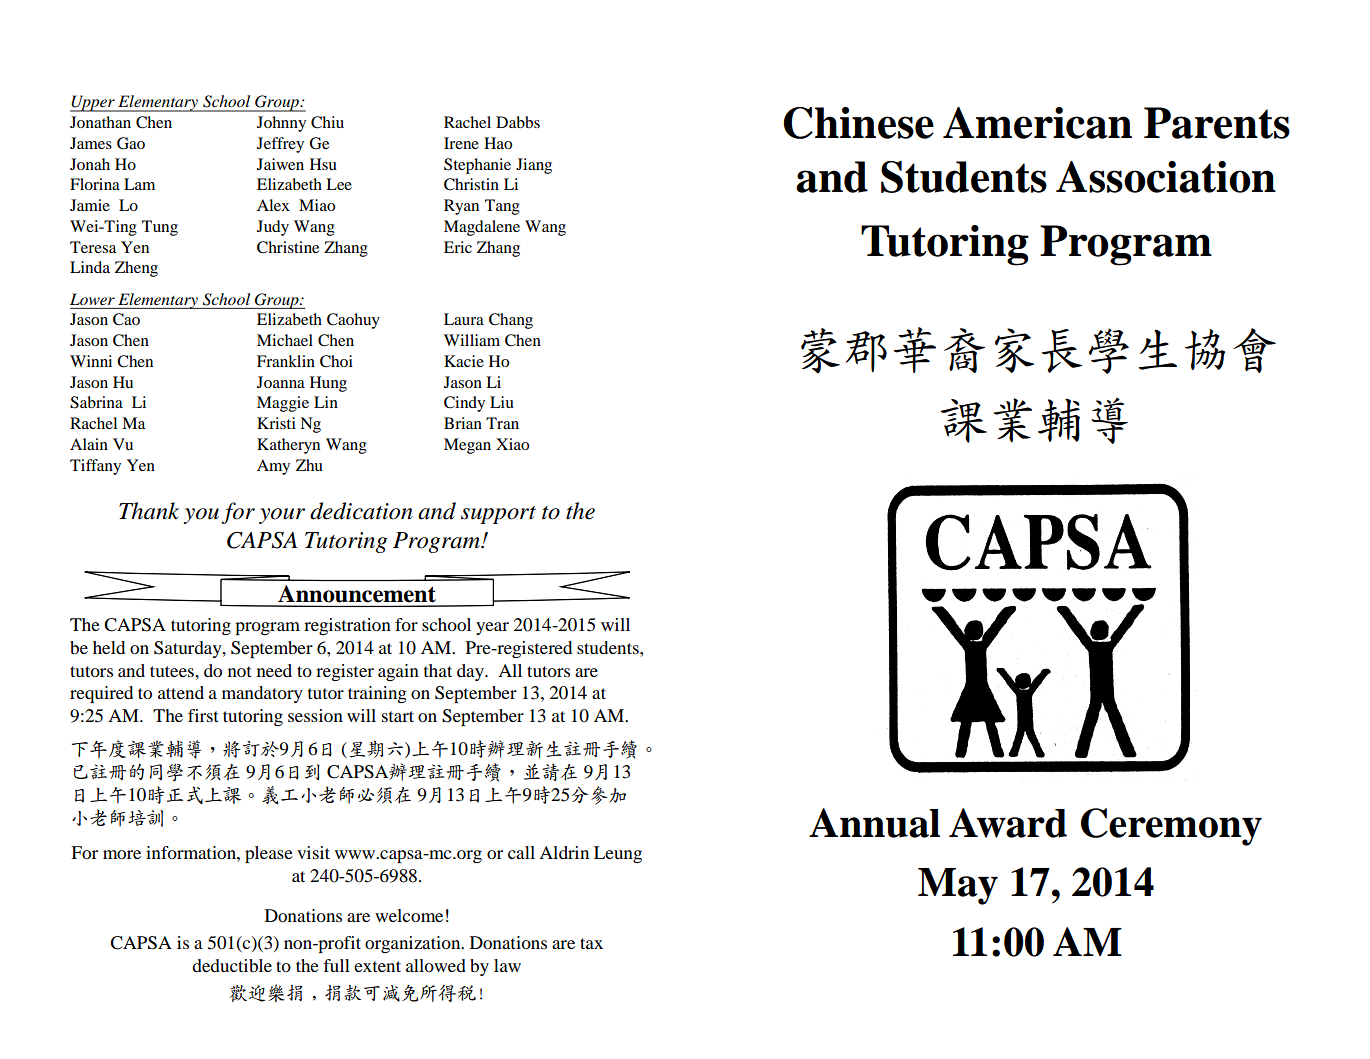  Describe the element at coordinates (232, 965) in the screenshot. I see `deductible` at that location.
